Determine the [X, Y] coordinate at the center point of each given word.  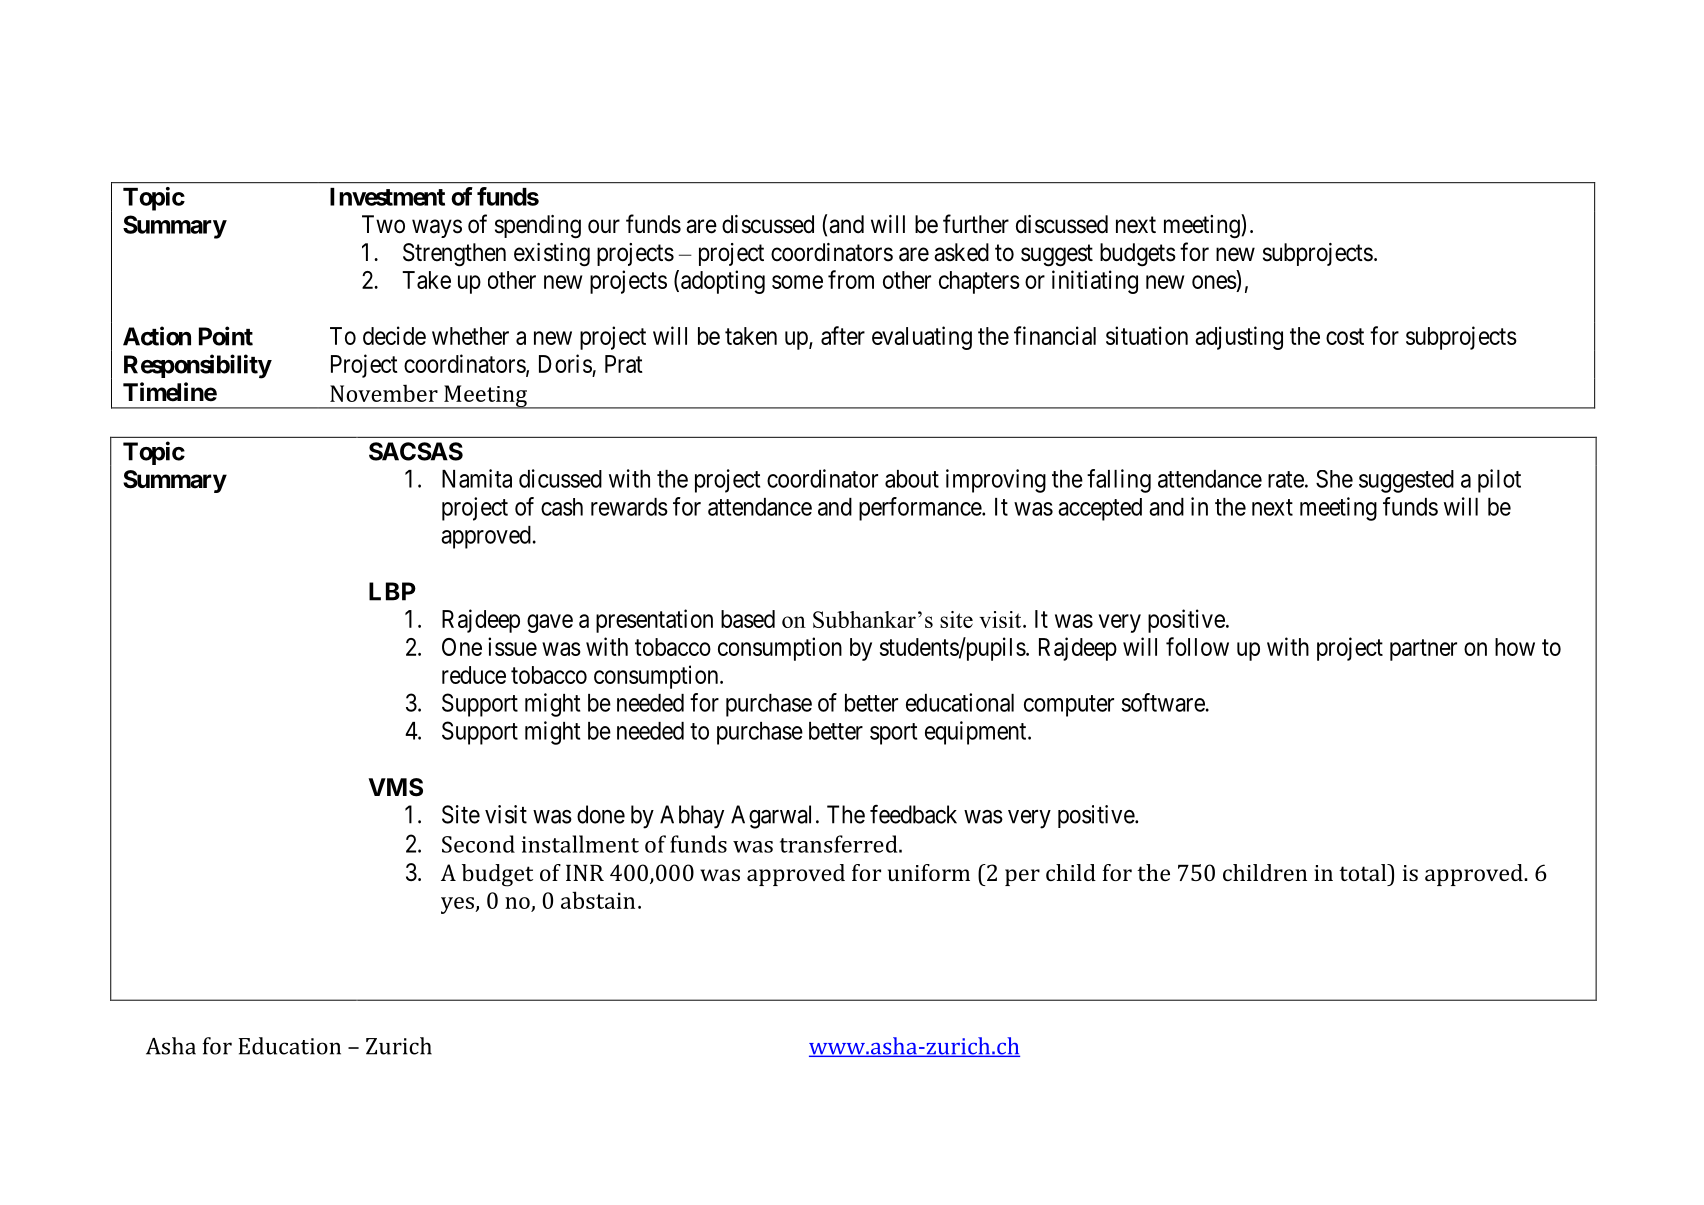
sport [893, 734]
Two [383, 224]
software [1163, 702]
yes [459, 905]
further [976, 224]
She [1334, 479]
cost [1345, 336]
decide [394, 335]
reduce [474, 675]
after [843, 335]
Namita [477, 478]
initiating [1095, 282]
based [748, 619]
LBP [392, 591]
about [912, 479]
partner [1423, 650]
